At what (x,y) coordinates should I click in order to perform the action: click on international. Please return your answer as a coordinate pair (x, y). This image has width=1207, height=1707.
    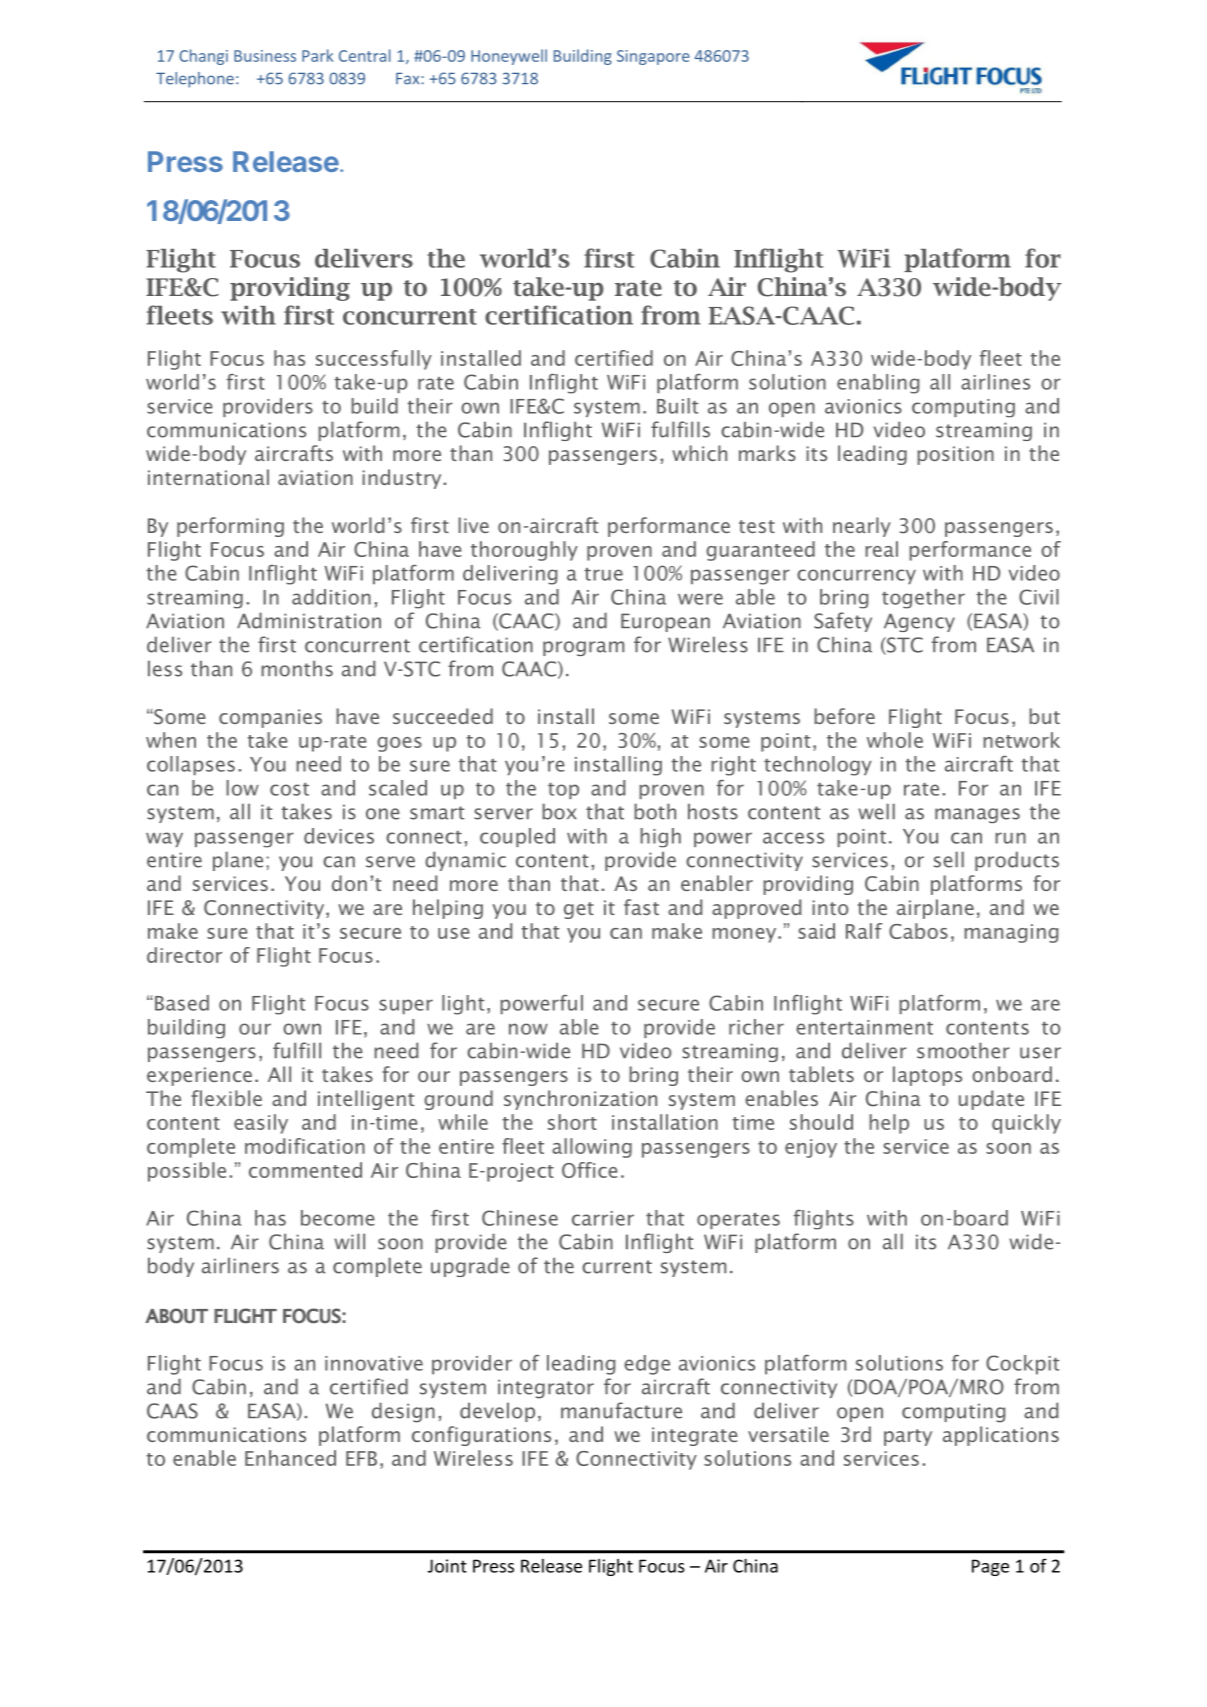
    Looking at the image, I should click on (208, 477).
